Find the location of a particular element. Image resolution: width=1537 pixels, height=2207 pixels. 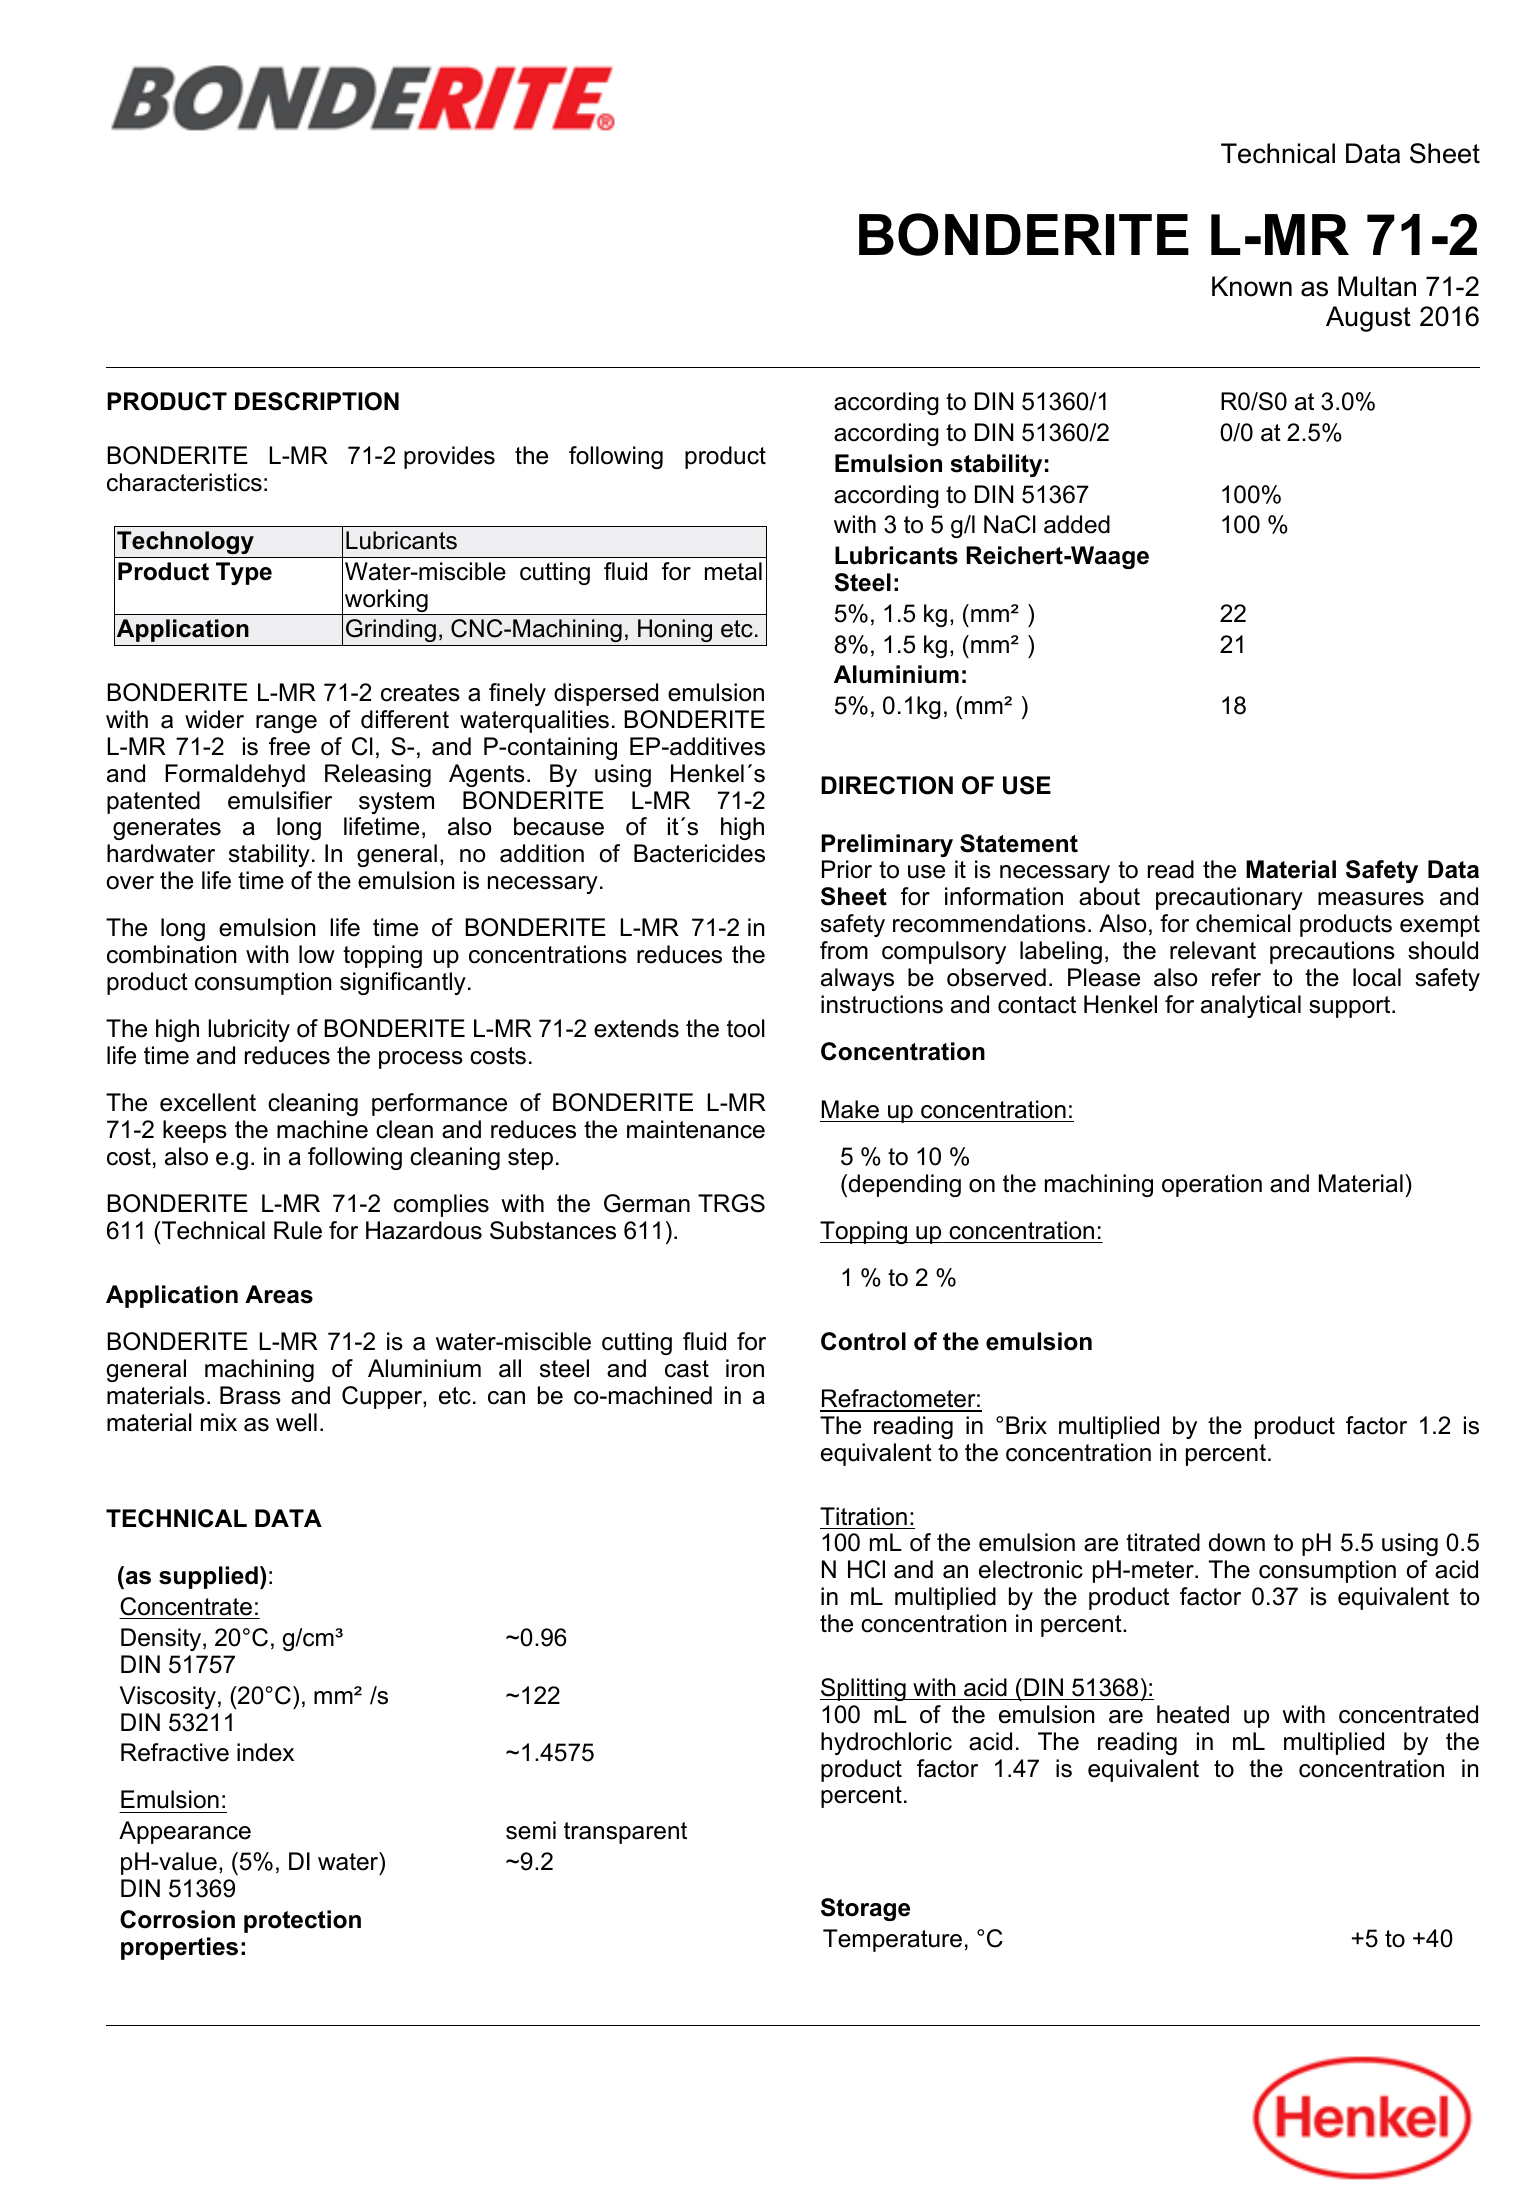

down is located at coordinates (1237, 1542).
